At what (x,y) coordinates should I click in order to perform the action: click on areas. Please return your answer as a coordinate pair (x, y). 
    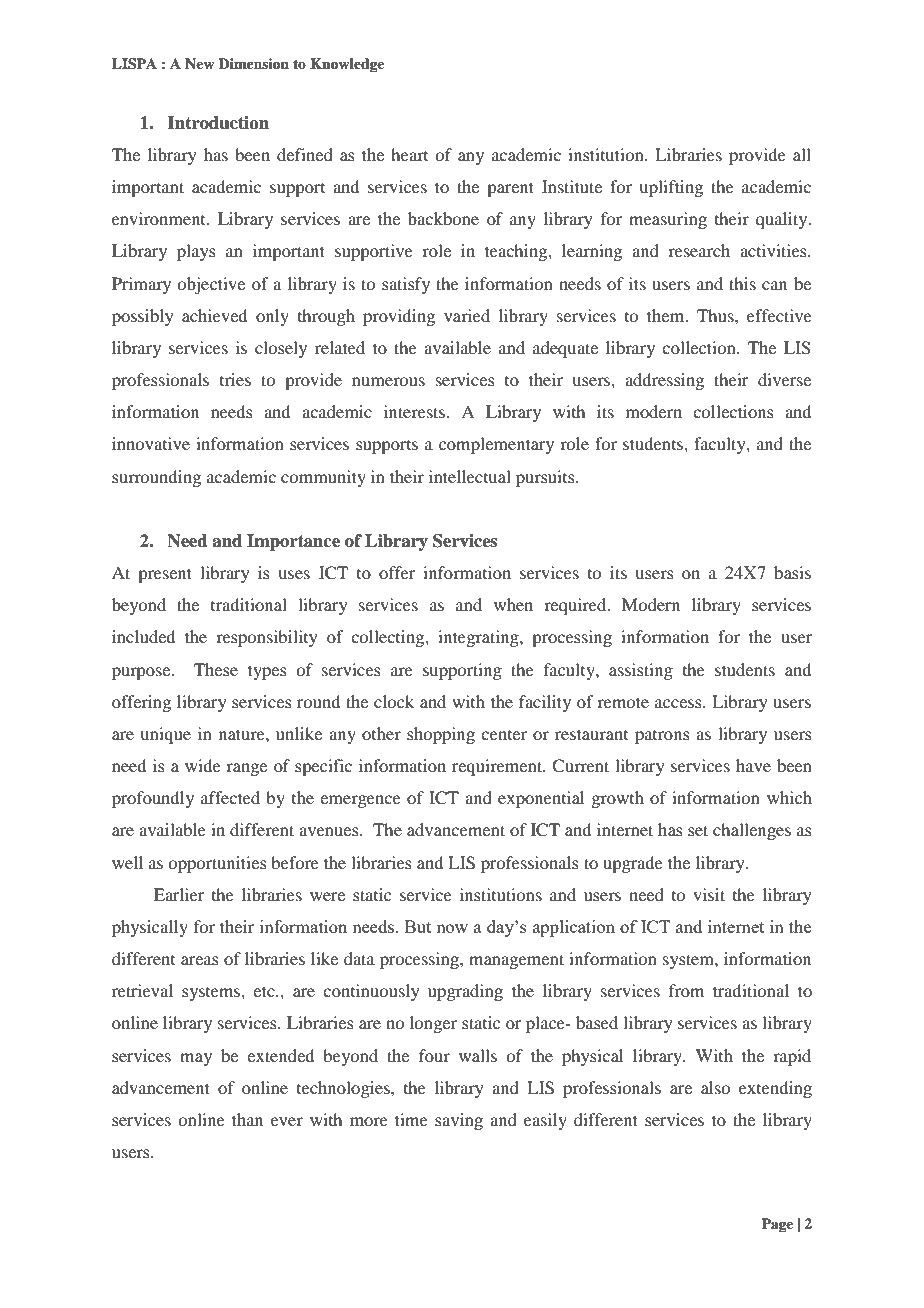
    Looking at the image, I should click on (200, 960).
